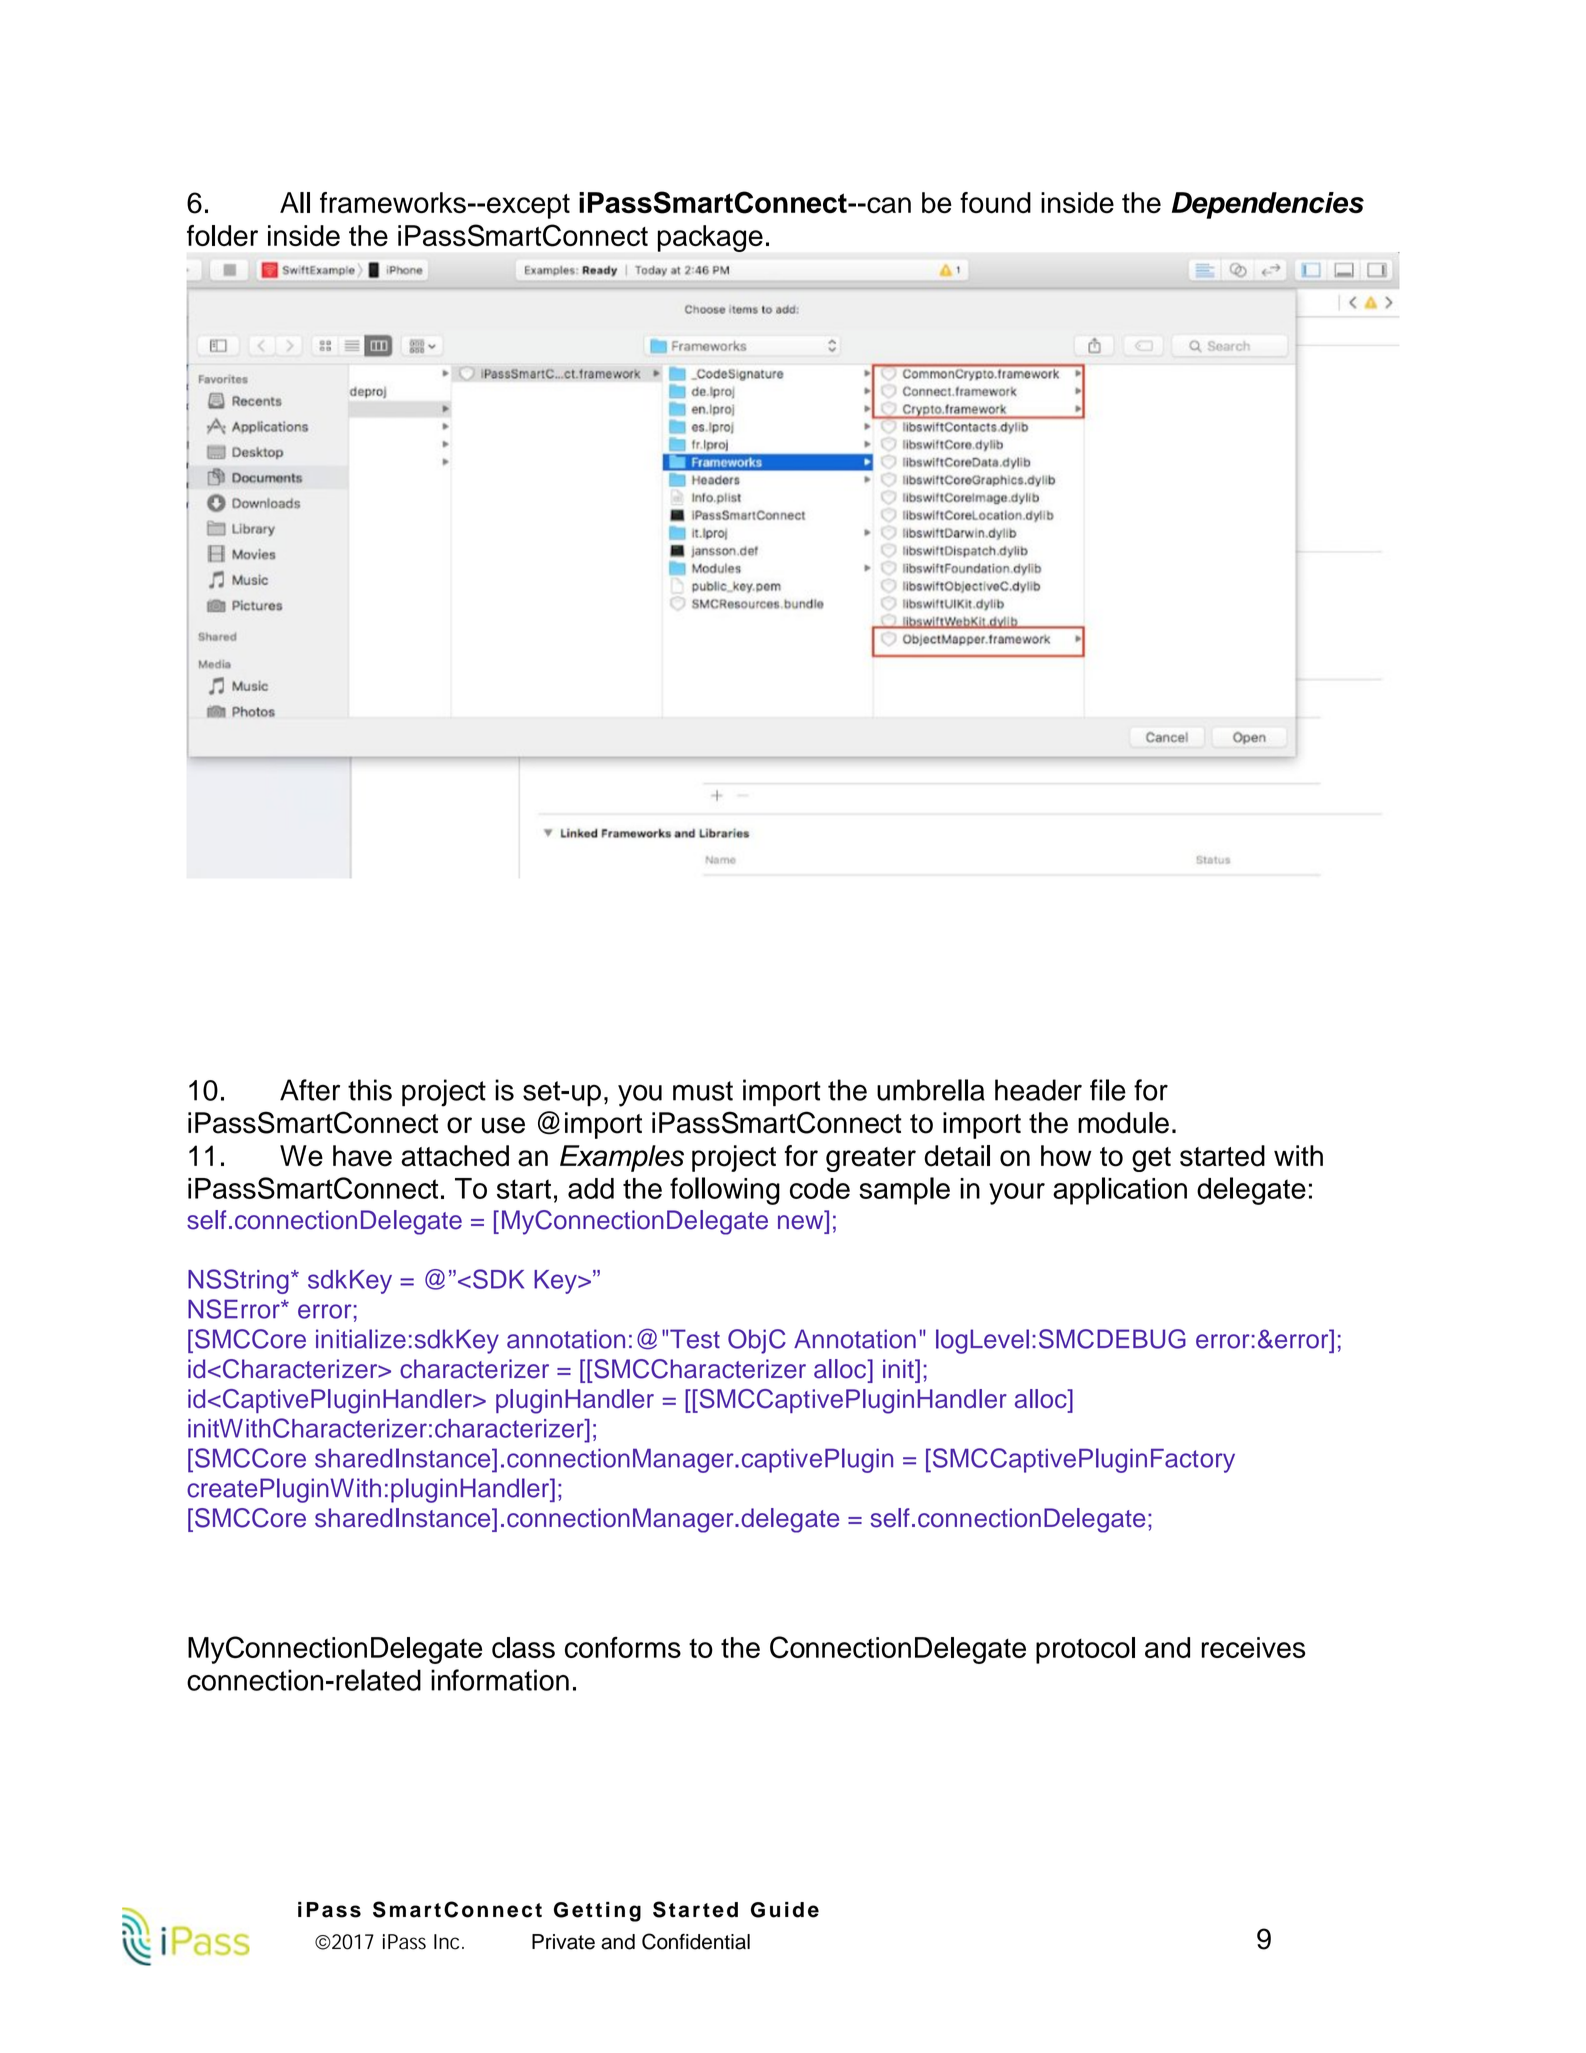 The height and width of the image is (2053, 1586). I want to click on new, so click(800, 1222).
